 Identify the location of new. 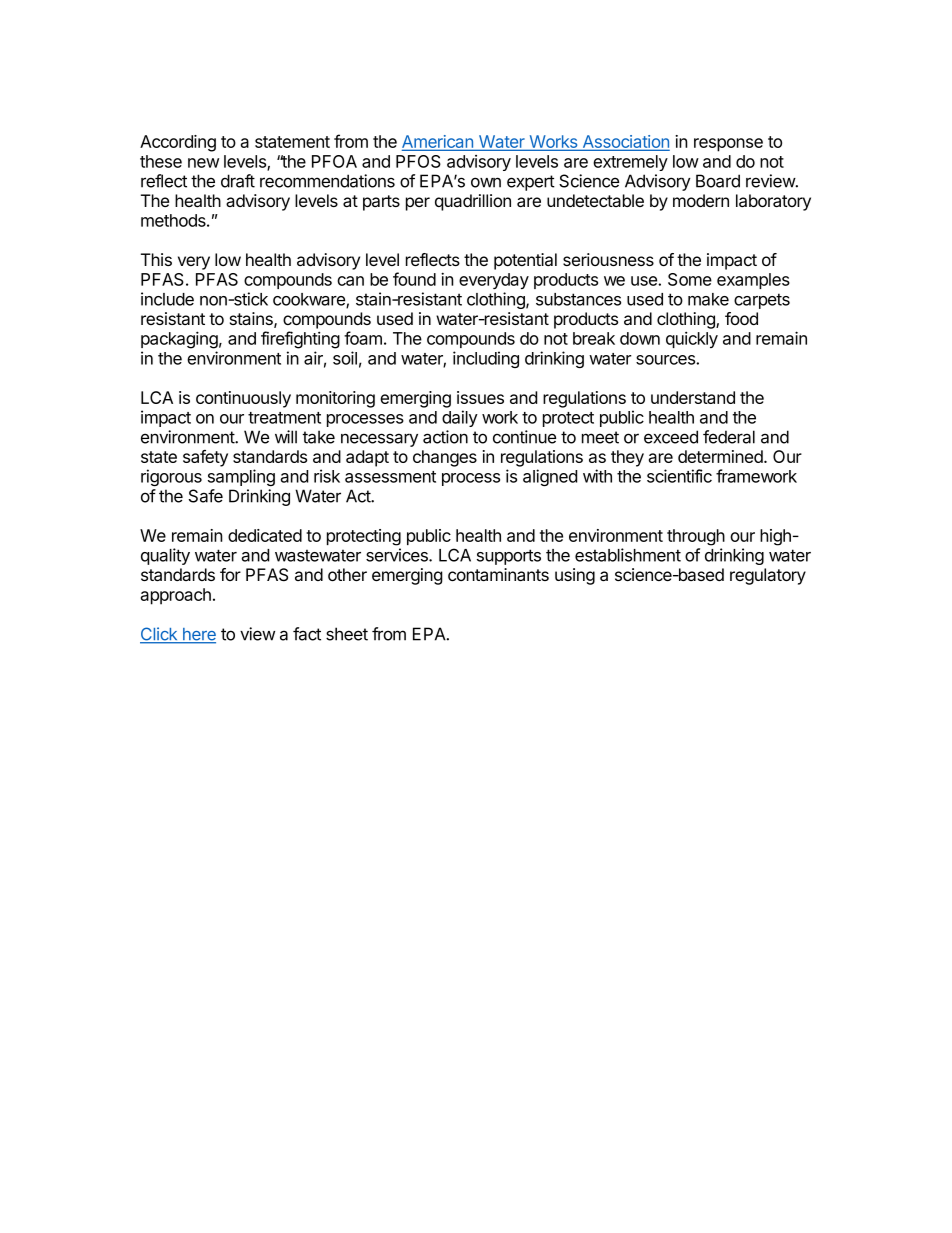
(203, 163).
